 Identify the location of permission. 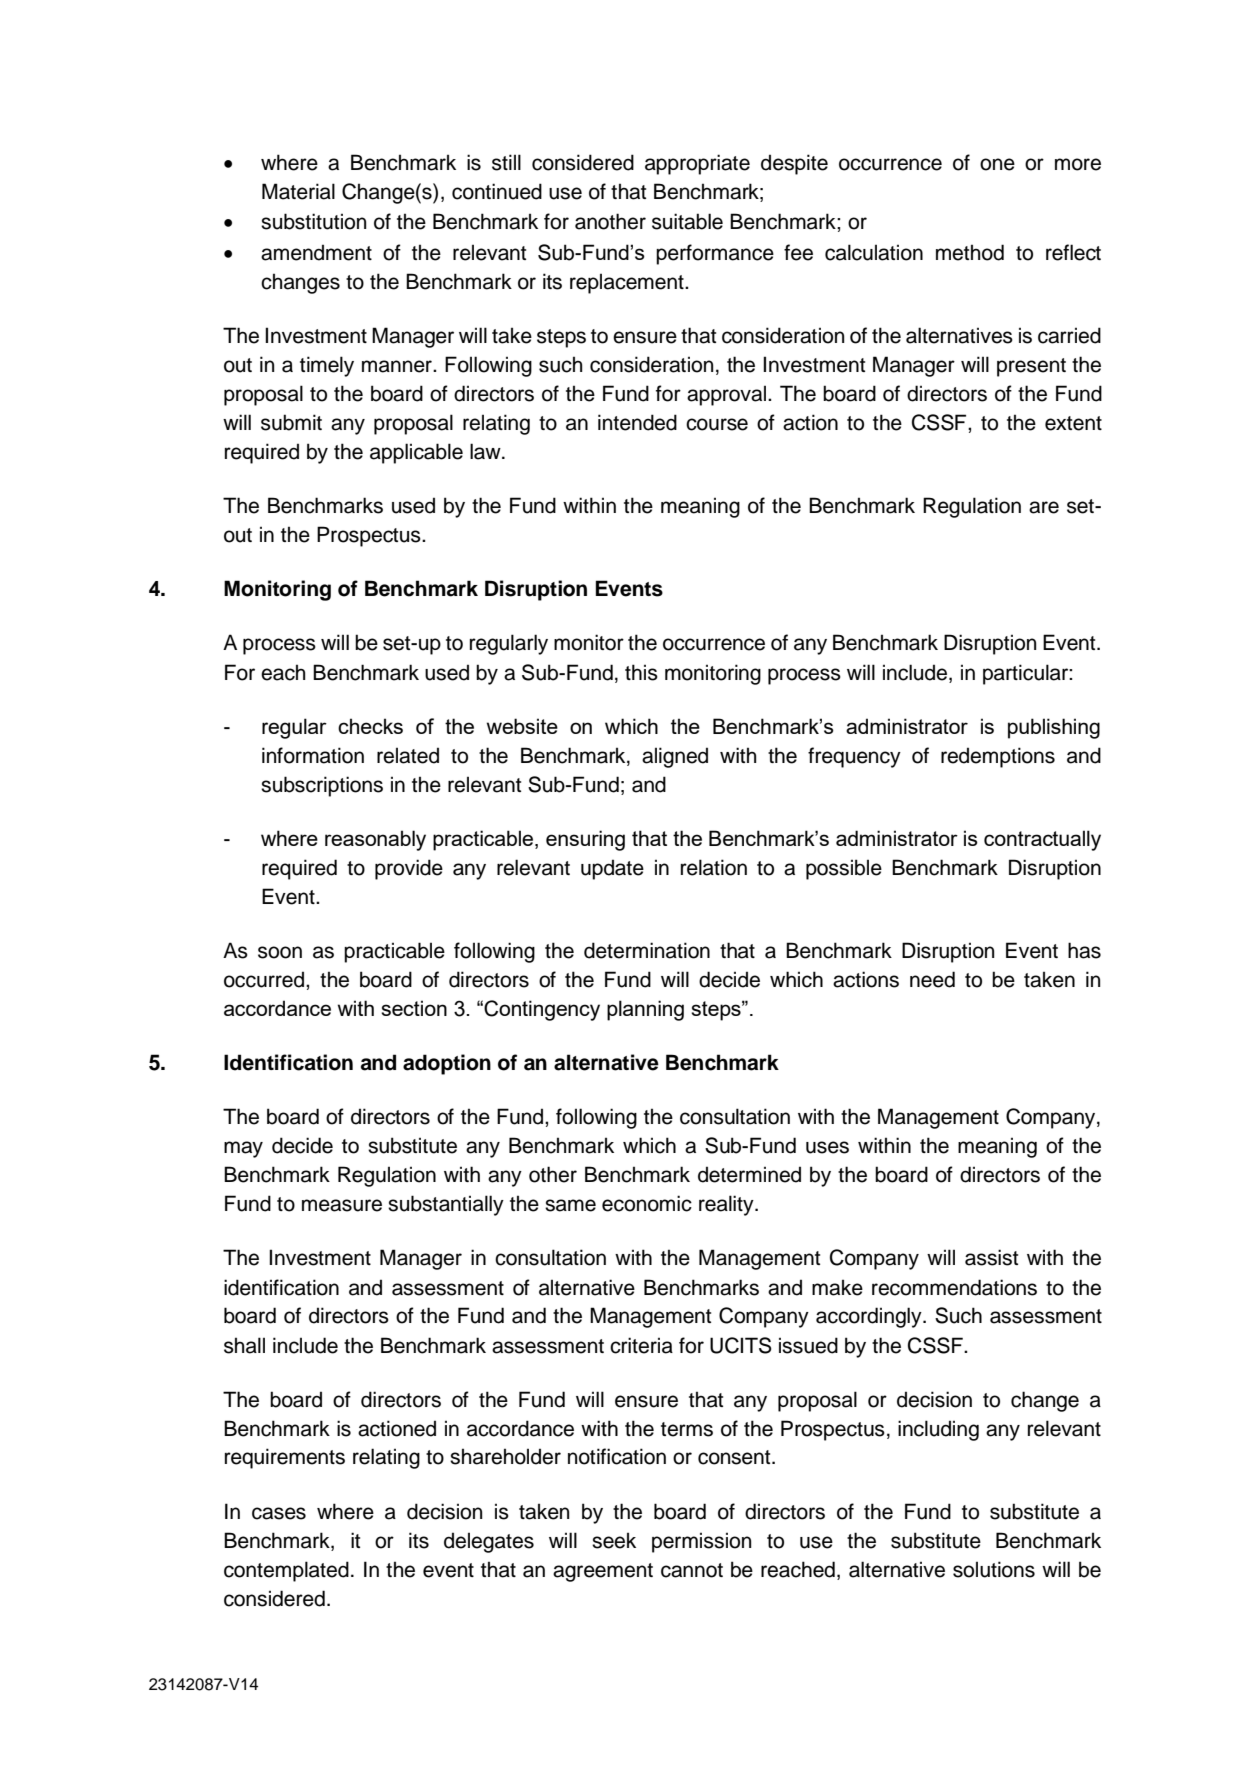
(701, 1542).
